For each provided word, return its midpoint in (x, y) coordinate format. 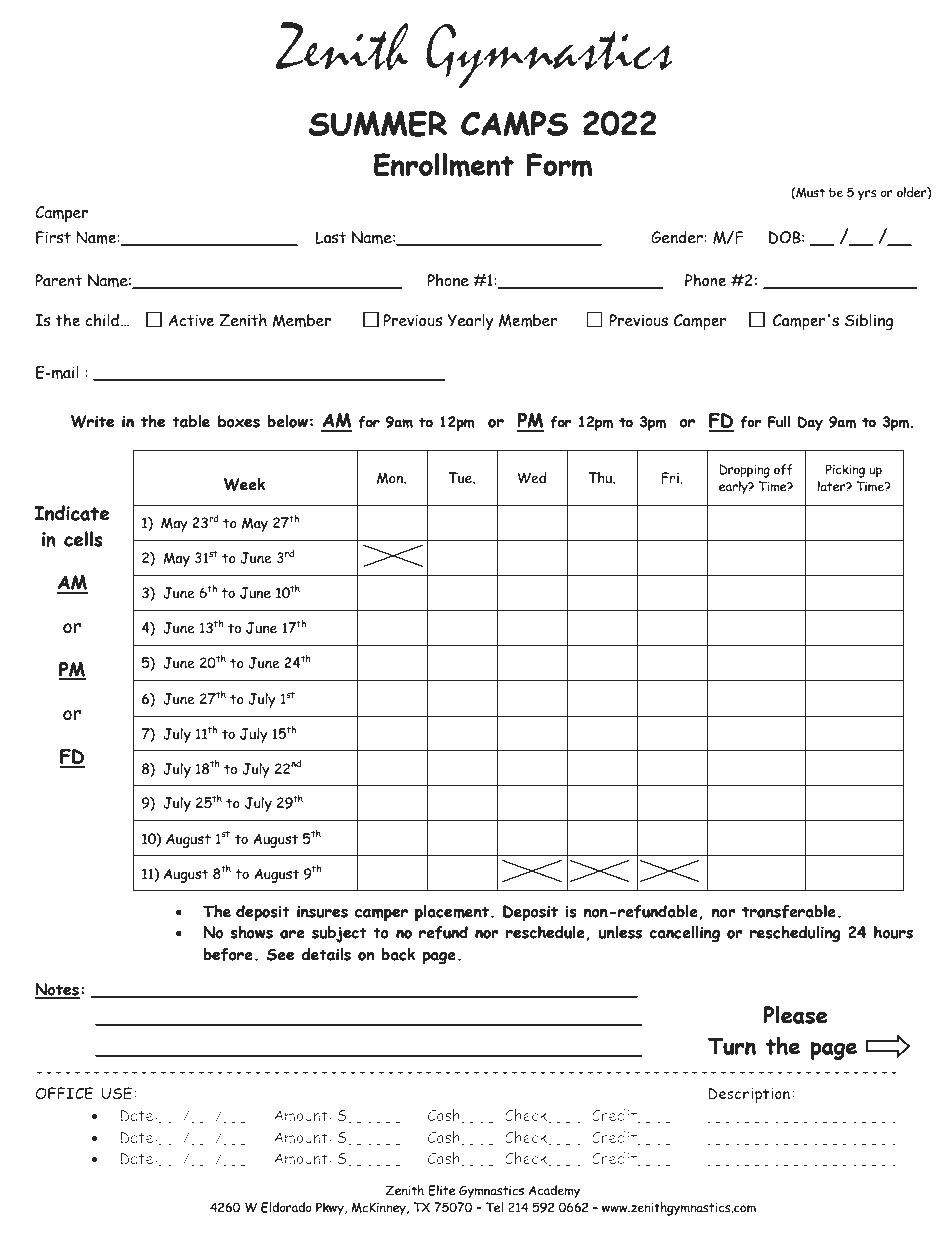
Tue (461, 478)
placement (452, 913)
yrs (867, 195)
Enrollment (444, 165)
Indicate (71, 513)
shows (251, 932)
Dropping (744, 471)
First (53, 237)
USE (118, 1093)
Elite (442, 1190)
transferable (789, 911)
